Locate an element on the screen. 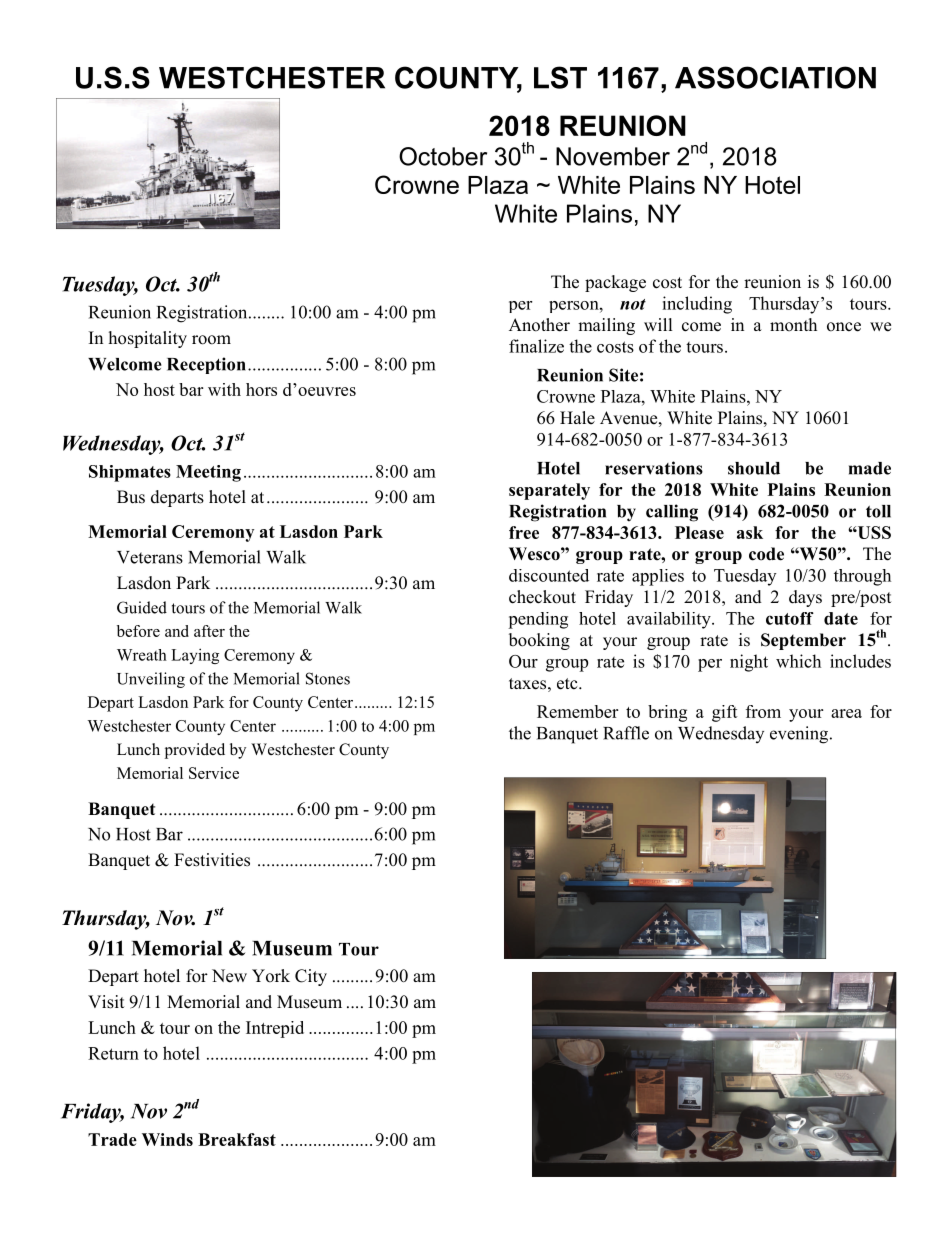 The height and width of the screenshot is (1233, 952). should is located at coordinates (754, 468).
